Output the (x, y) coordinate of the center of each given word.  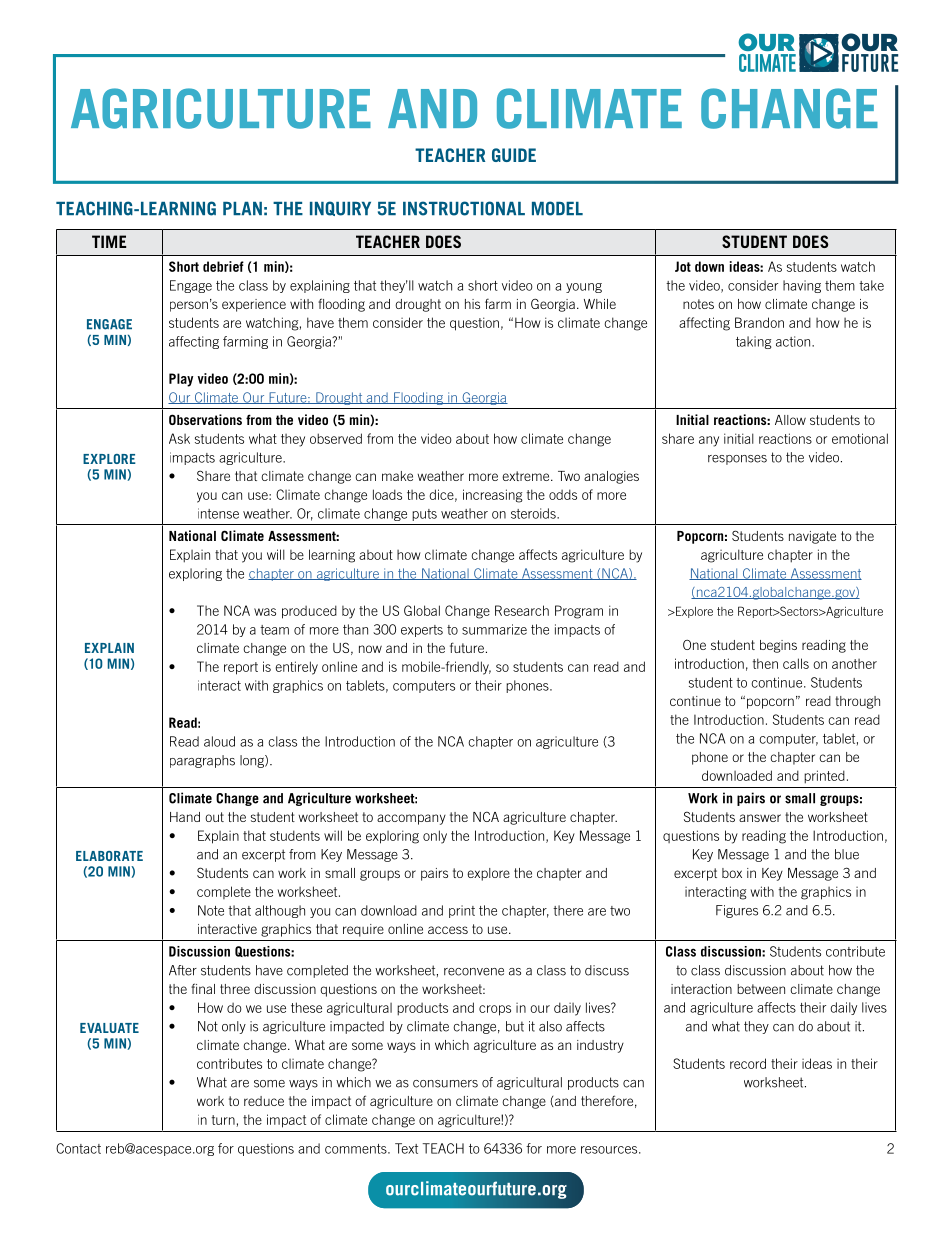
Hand (185, 817)
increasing (493, 496)
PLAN (242, 208)
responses (737, 460)
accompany (411, 819)
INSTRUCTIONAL (464, 208)
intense (218, 513)
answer (760, 818)
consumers (445, 1084)
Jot (683, 266)
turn (223, 1120)
